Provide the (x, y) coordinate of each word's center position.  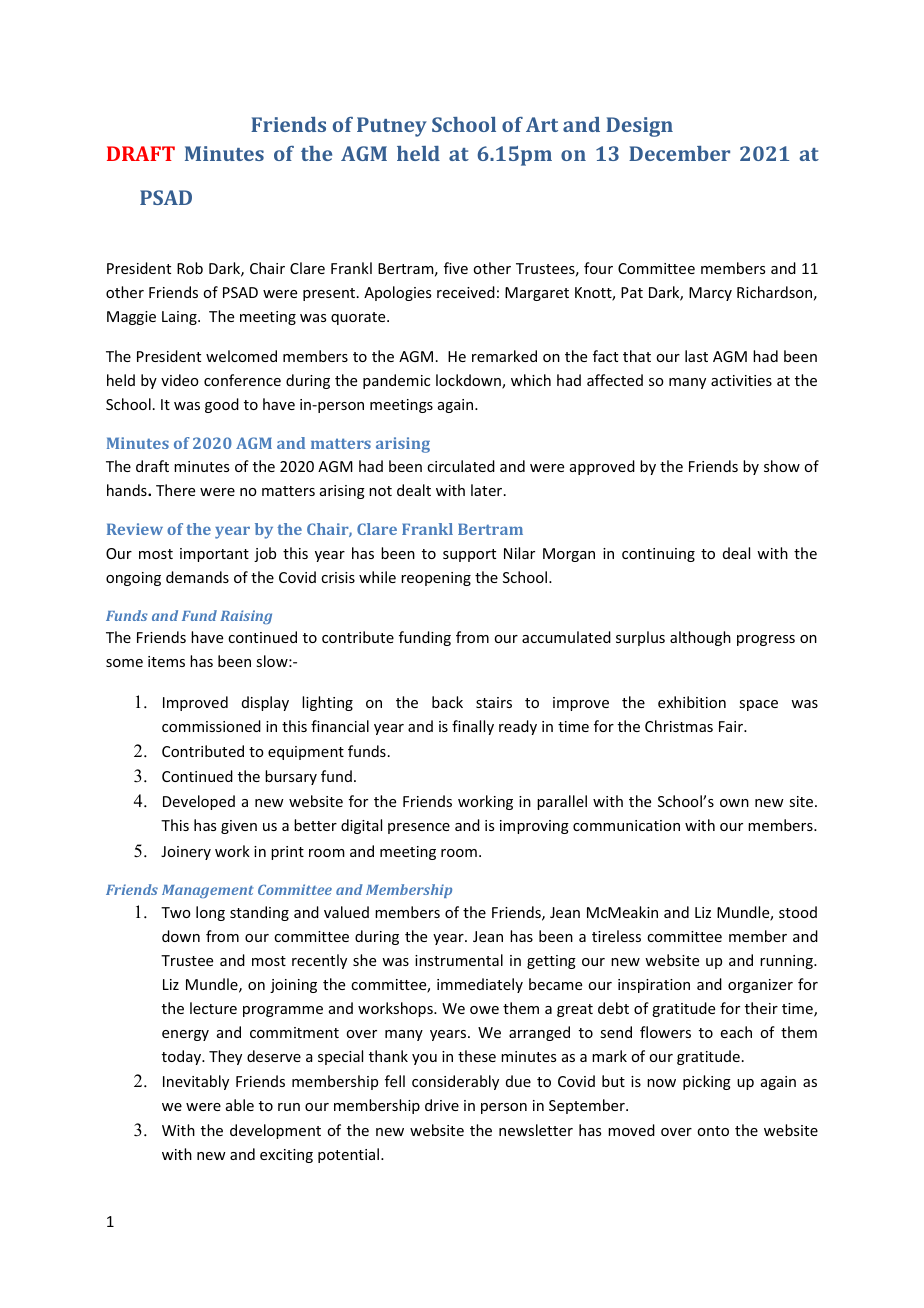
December (679, 153)
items (166, 661)
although (700, 638)
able (240, 1105)
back (447, 702)
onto (713, 1131)
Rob (190, 268)
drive (442, 1105)
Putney (392, 127)
